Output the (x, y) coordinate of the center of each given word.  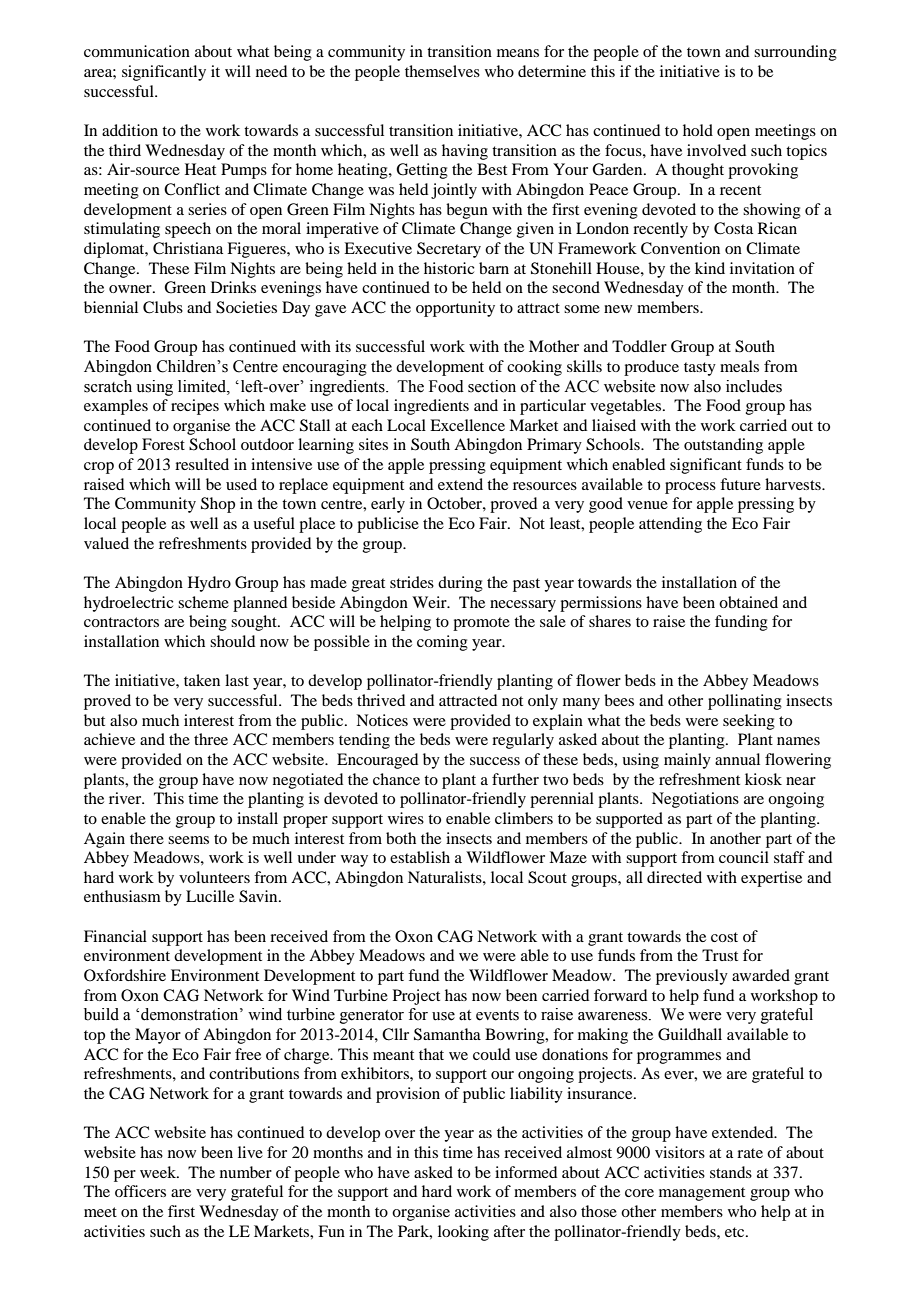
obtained (748, 602)
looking (463, 1233)
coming (442, 643)
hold (698, 130)
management (702, 1194)
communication (137, 51)
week (159, 1172)
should (232, 641)
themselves (442, 71)
